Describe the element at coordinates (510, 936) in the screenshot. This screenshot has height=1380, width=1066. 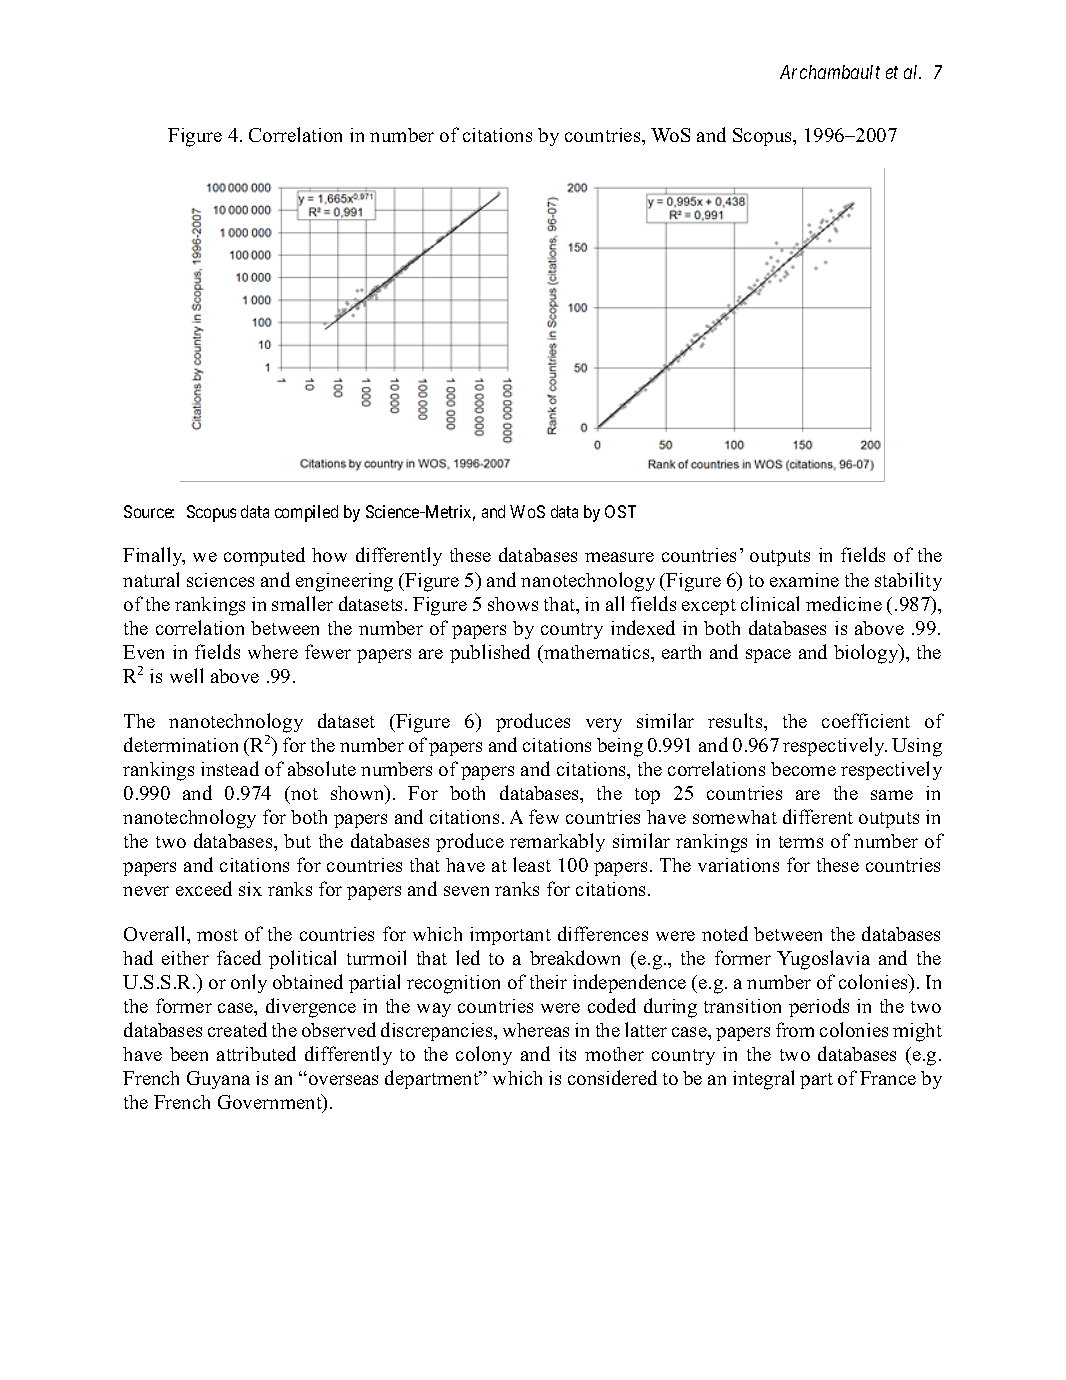
I see `important` at that location.
